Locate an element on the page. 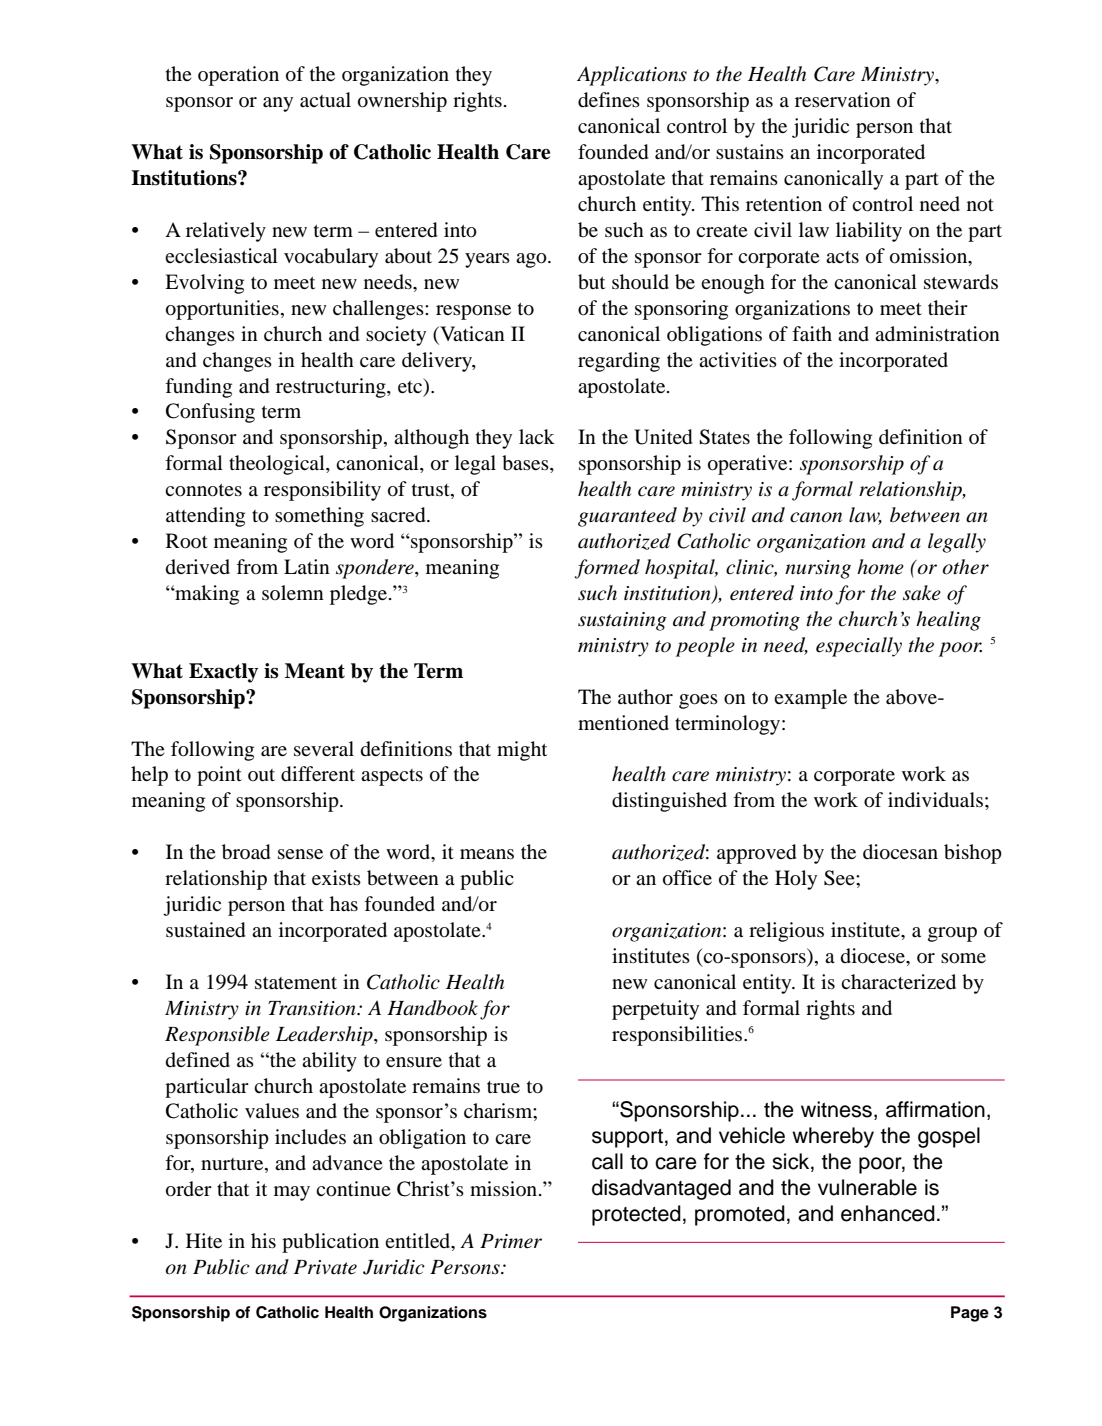  any is located at coordinates (278, 104).
